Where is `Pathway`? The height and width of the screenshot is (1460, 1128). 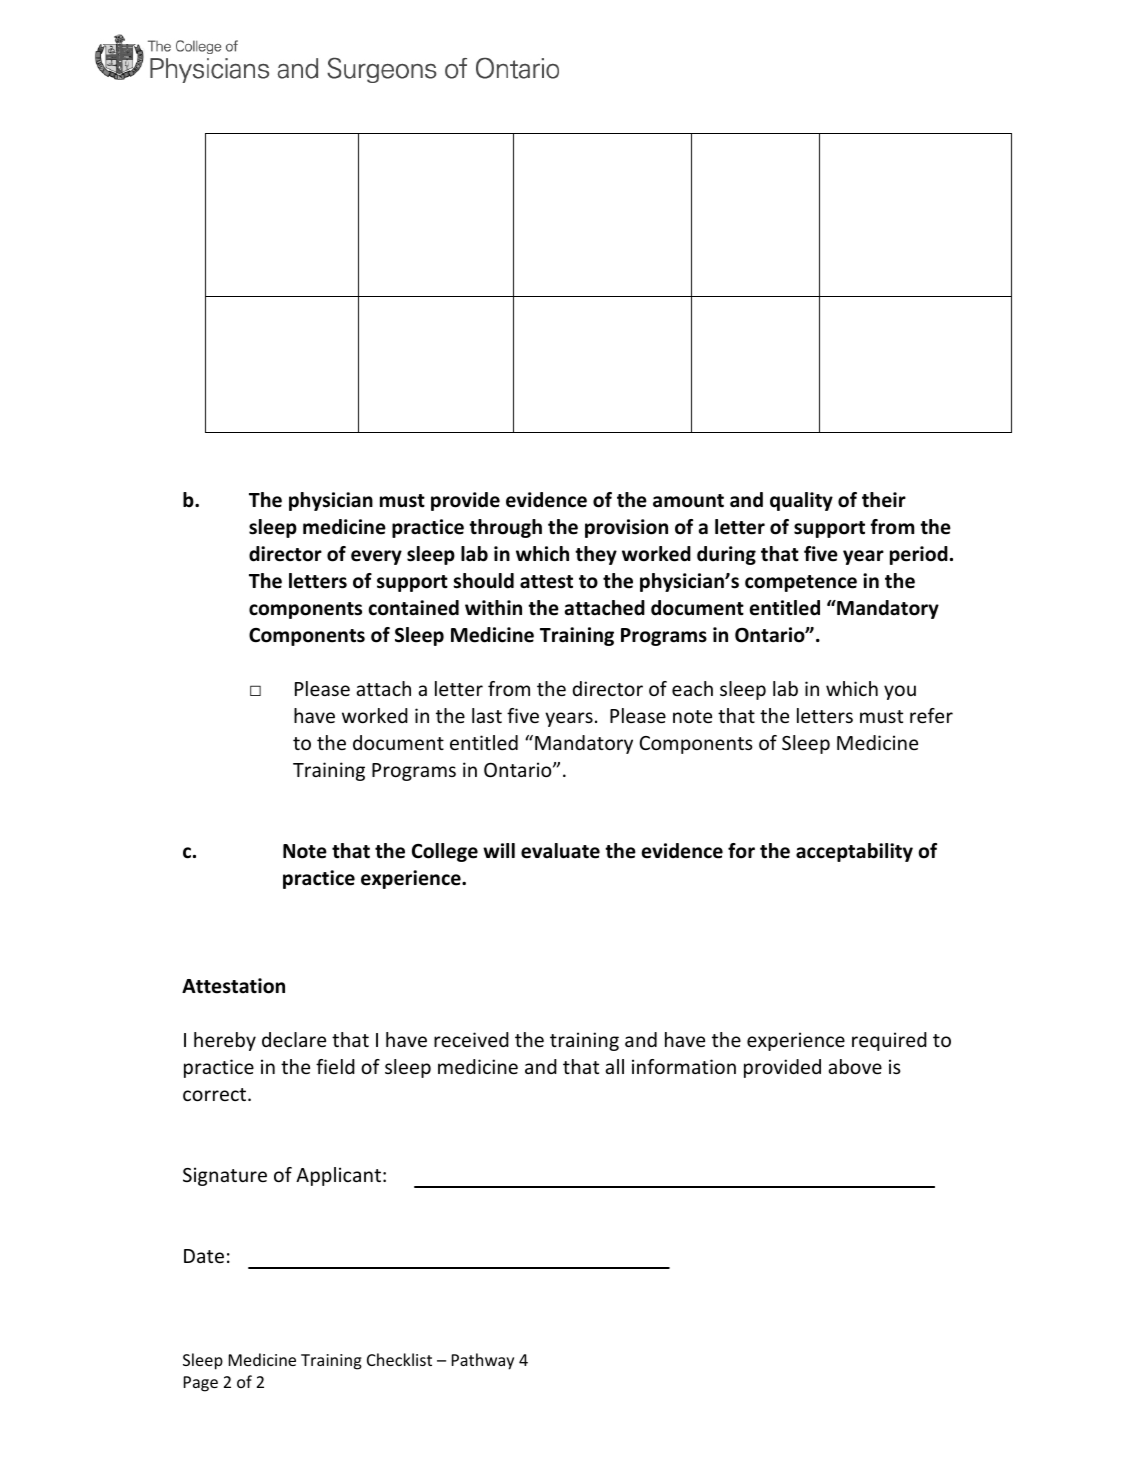
Pathway is located at coordinates (483, 1361).
